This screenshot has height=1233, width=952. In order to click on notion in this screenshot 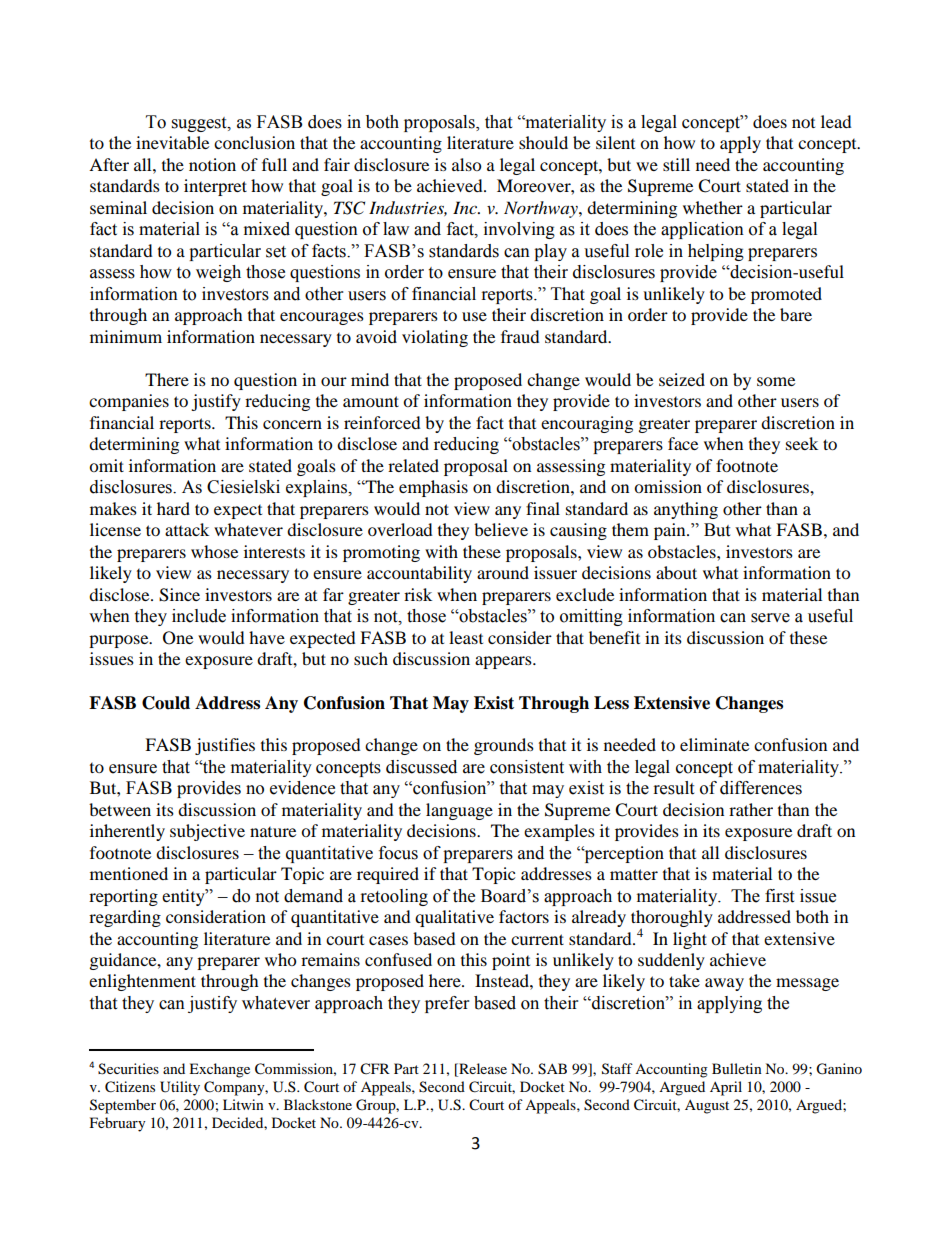, I will do `click(212, 164)`.
